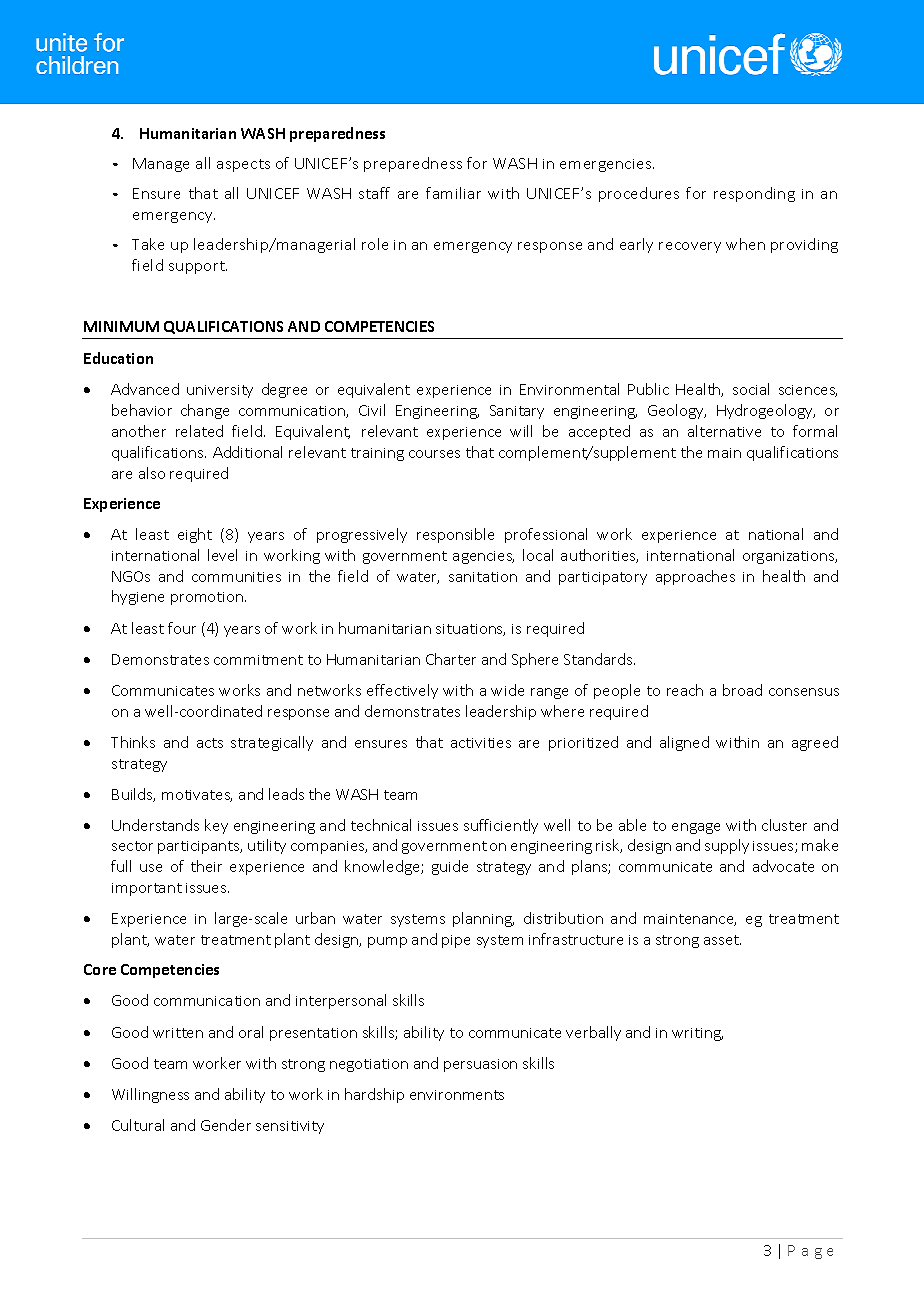 This page has width=924, height=1308. Describe the element at coordinates (695, 577) in the page. I see `approaches` at that location.
